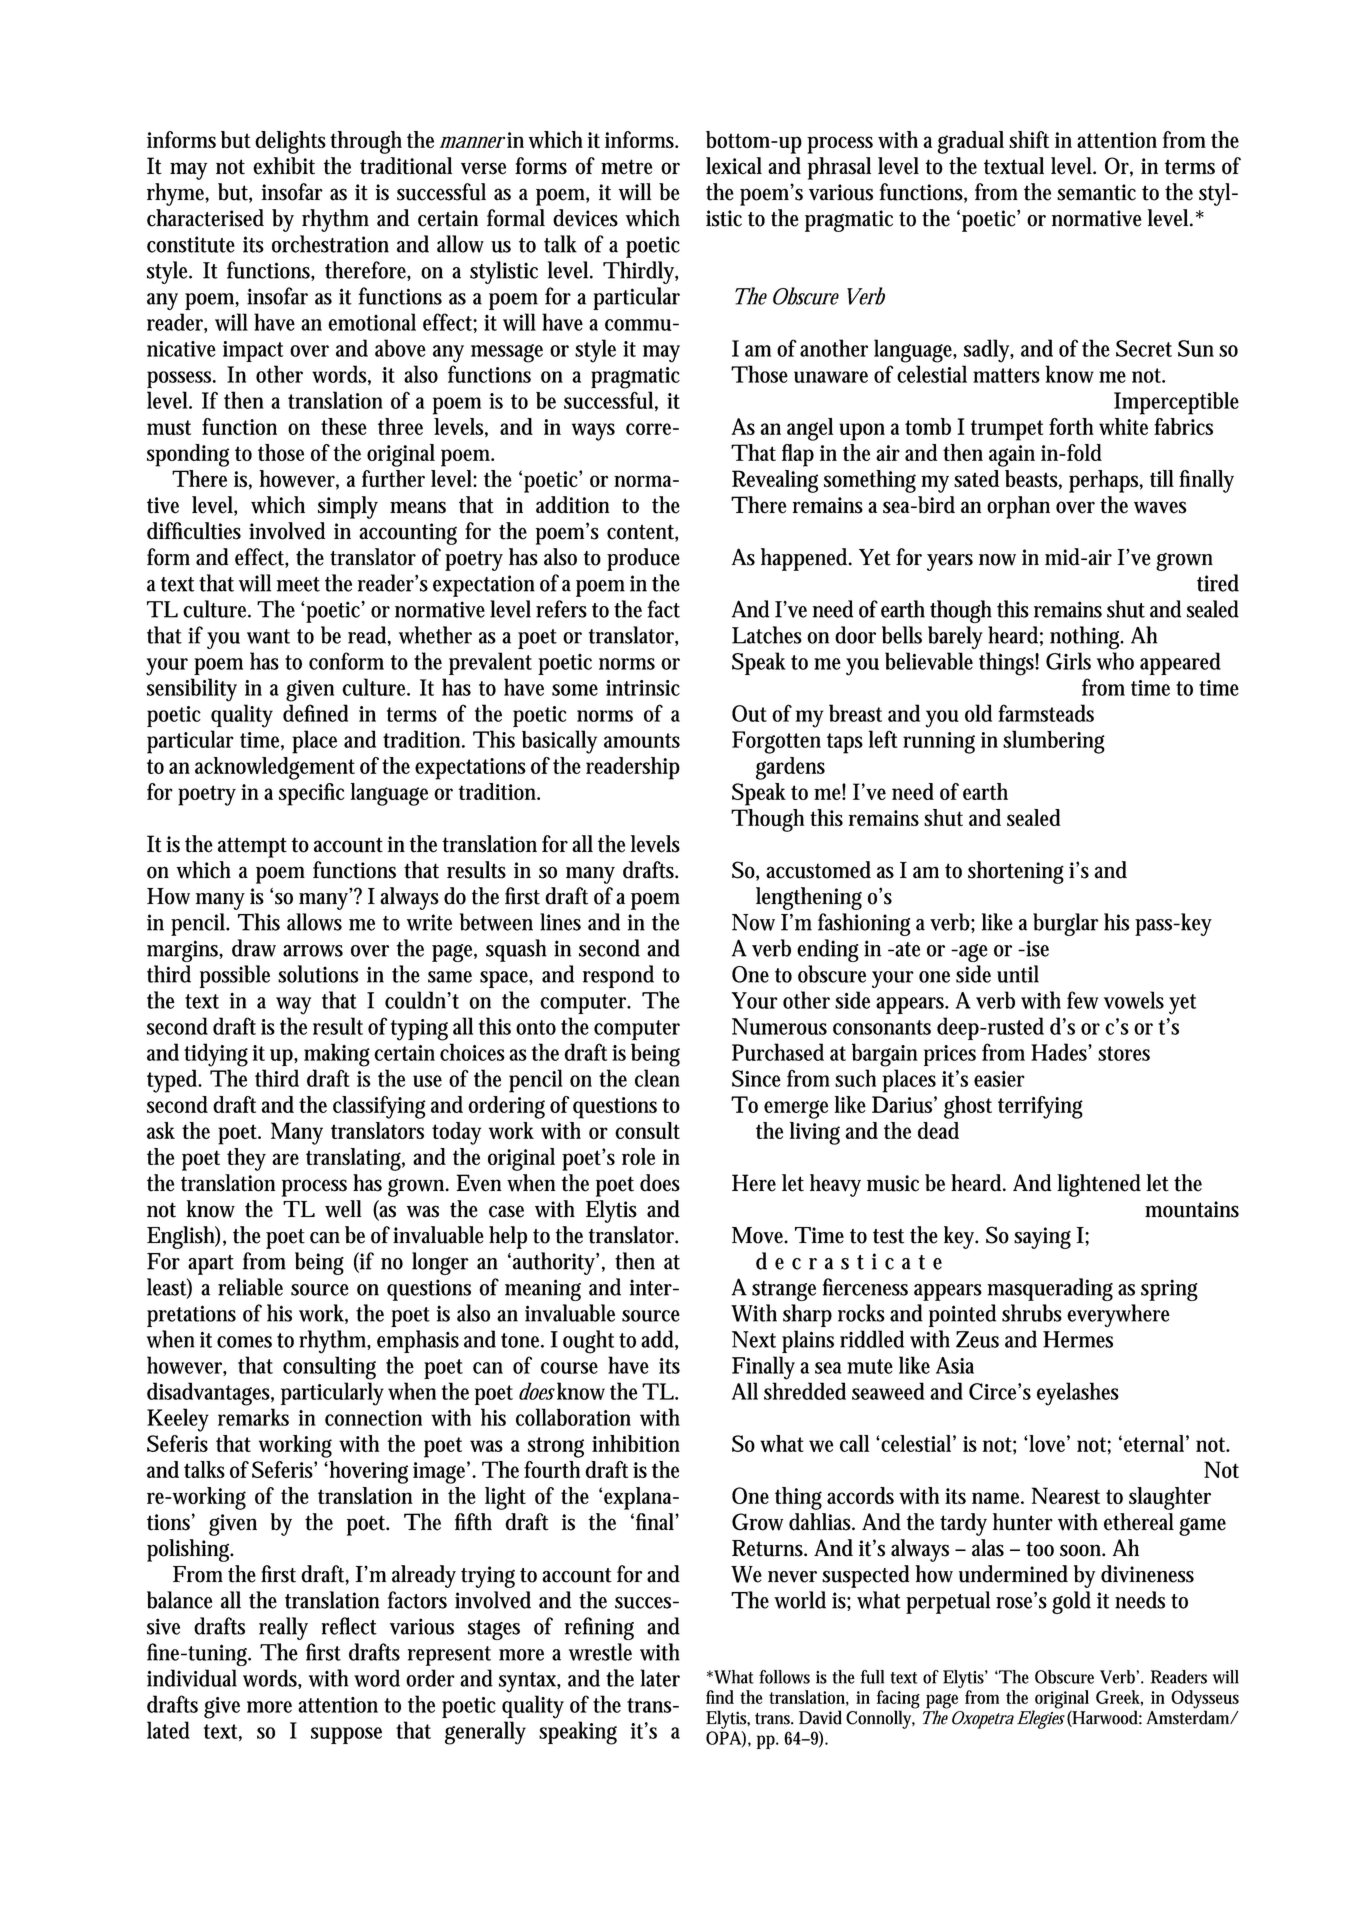  Describe the element at coordinates (284, 166) in the screenshot. I see `exhibit` at that location.
